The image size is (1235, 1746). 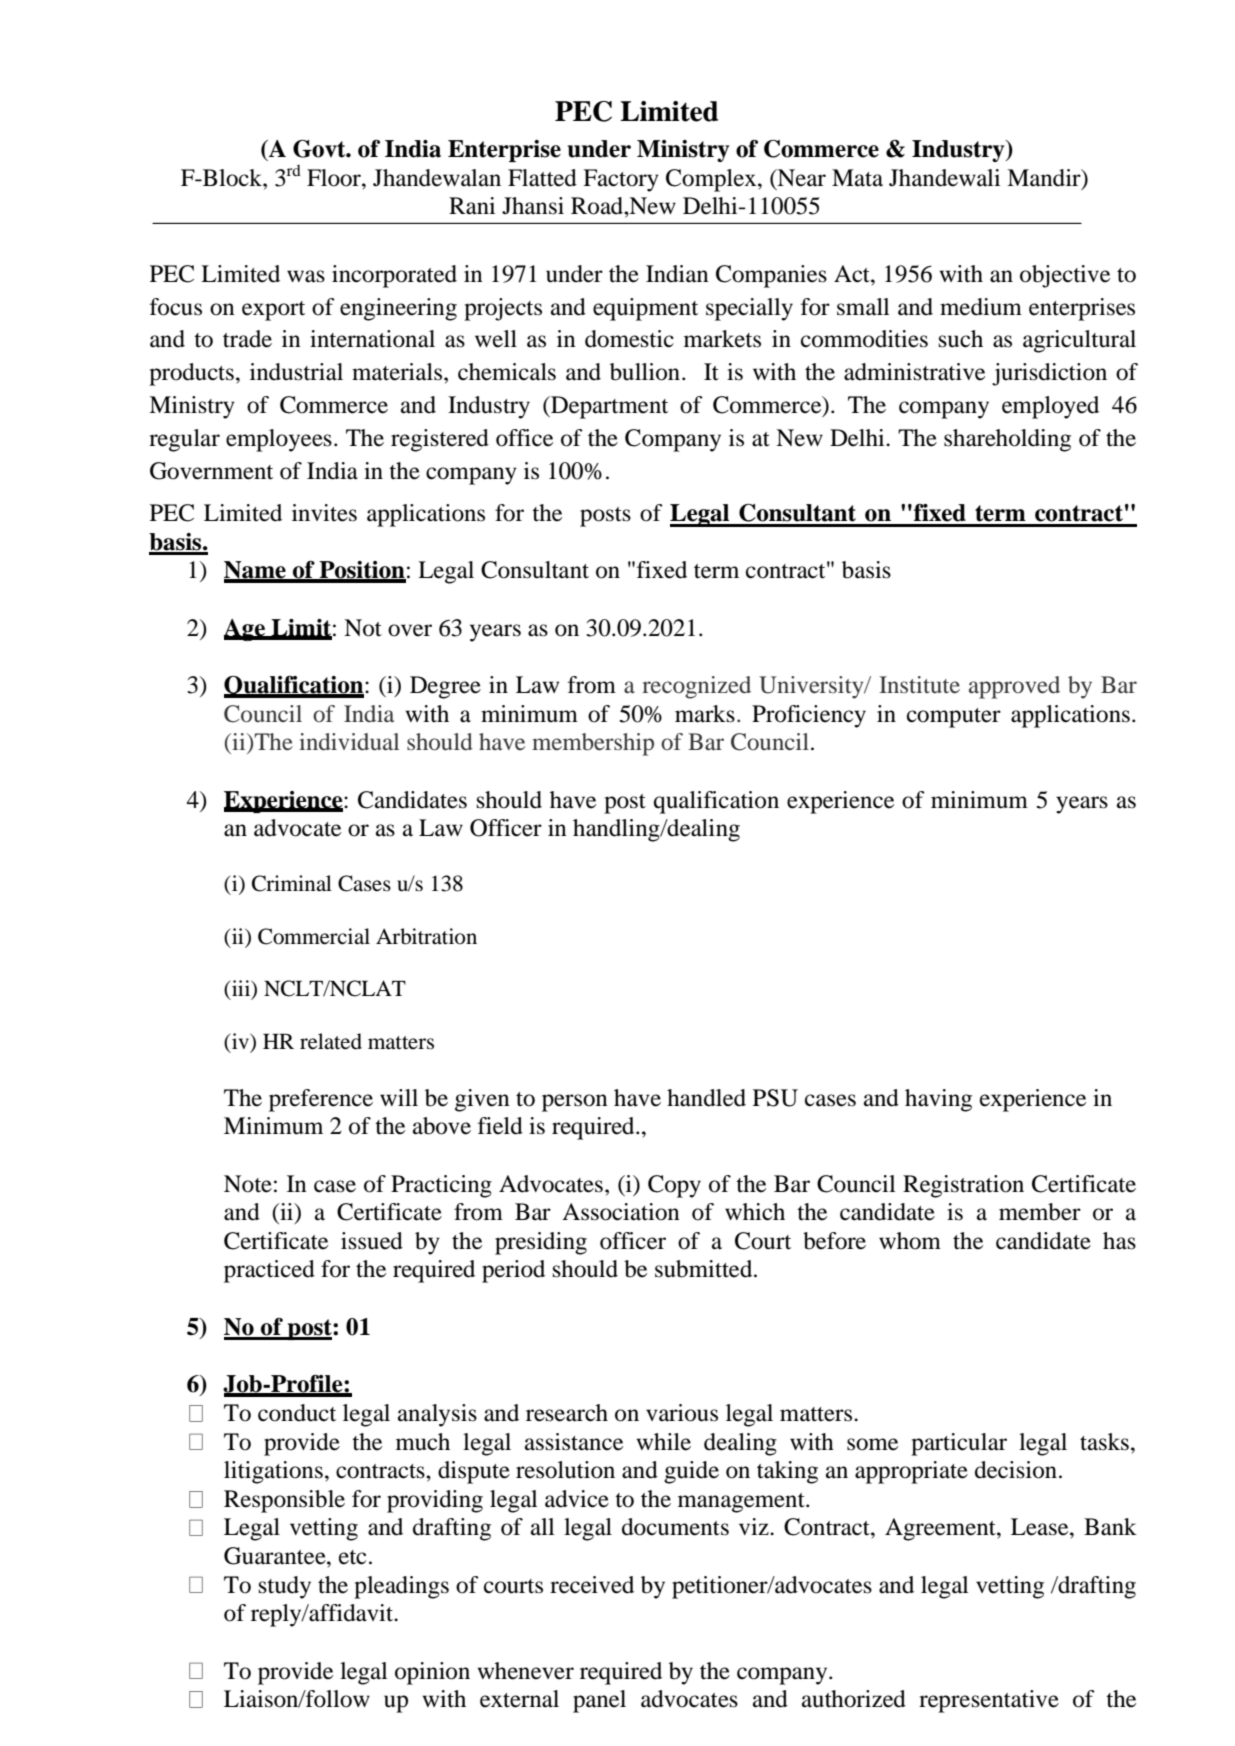 What do you see at coordinates (989, 1701) in the image?
I see `representative` at bounding box center [989, 1701].
